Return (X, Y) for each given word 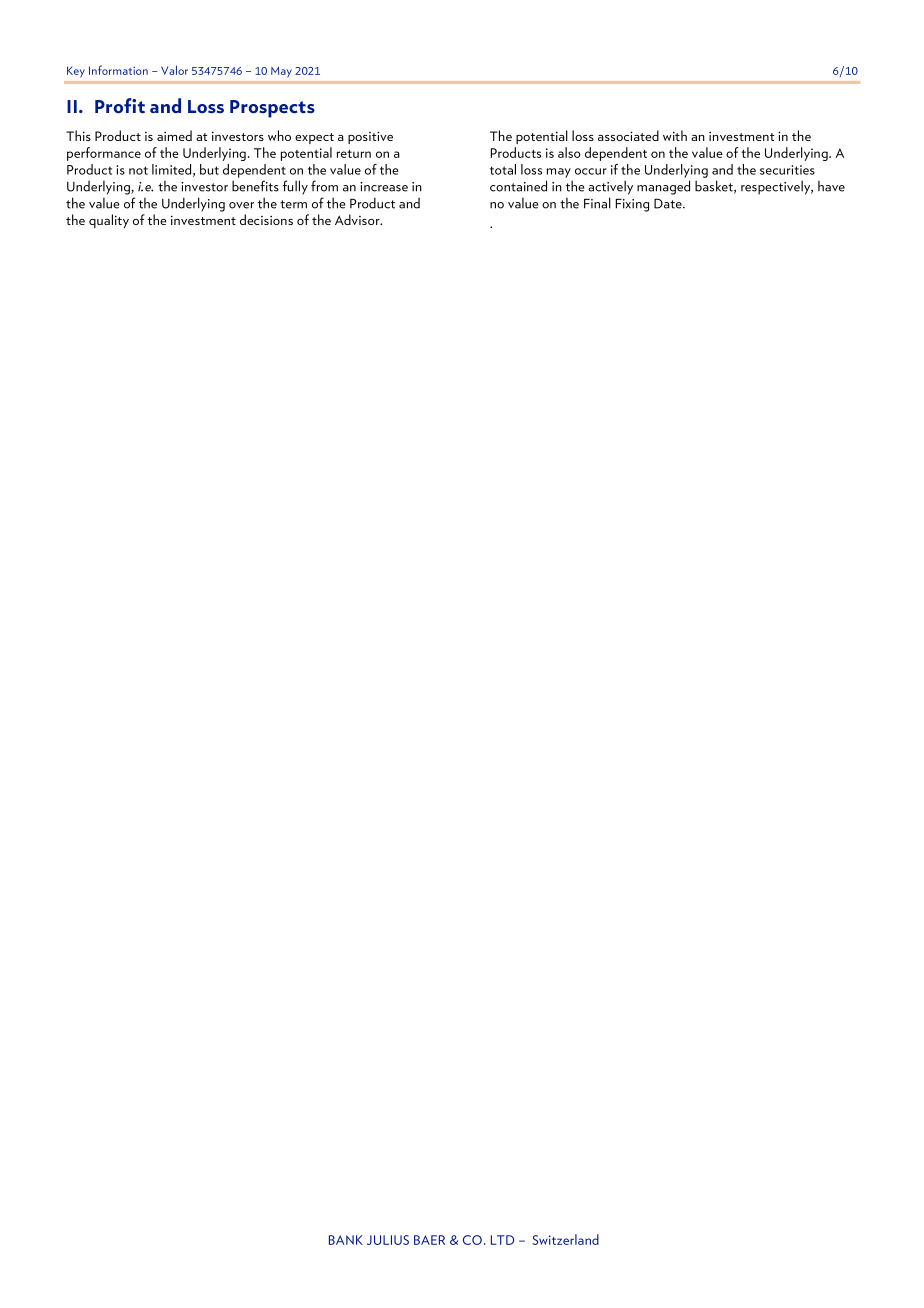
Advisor (358, 219)
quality (109, 221)
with (675, 135)
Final (597, 203)
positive (370, 137)
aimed (174, 135)
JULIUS (388, 1240)
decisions (266, 219)
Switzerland (565, 1239)
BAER (429, 1240)
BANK (346, 1240)
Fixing (632, 205)
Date (669, 203)
